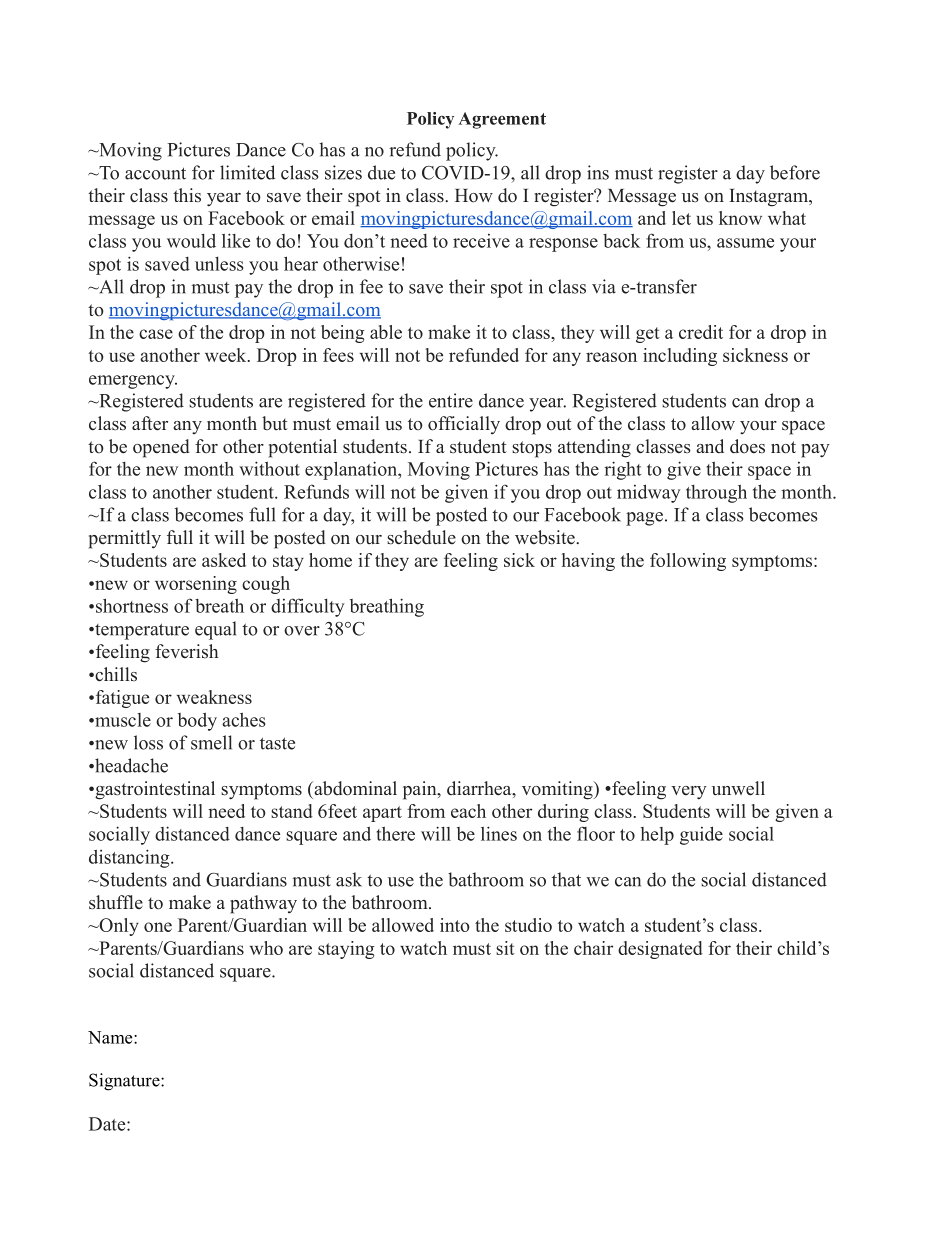  I want to click on Signature, so click(125, 1082).
